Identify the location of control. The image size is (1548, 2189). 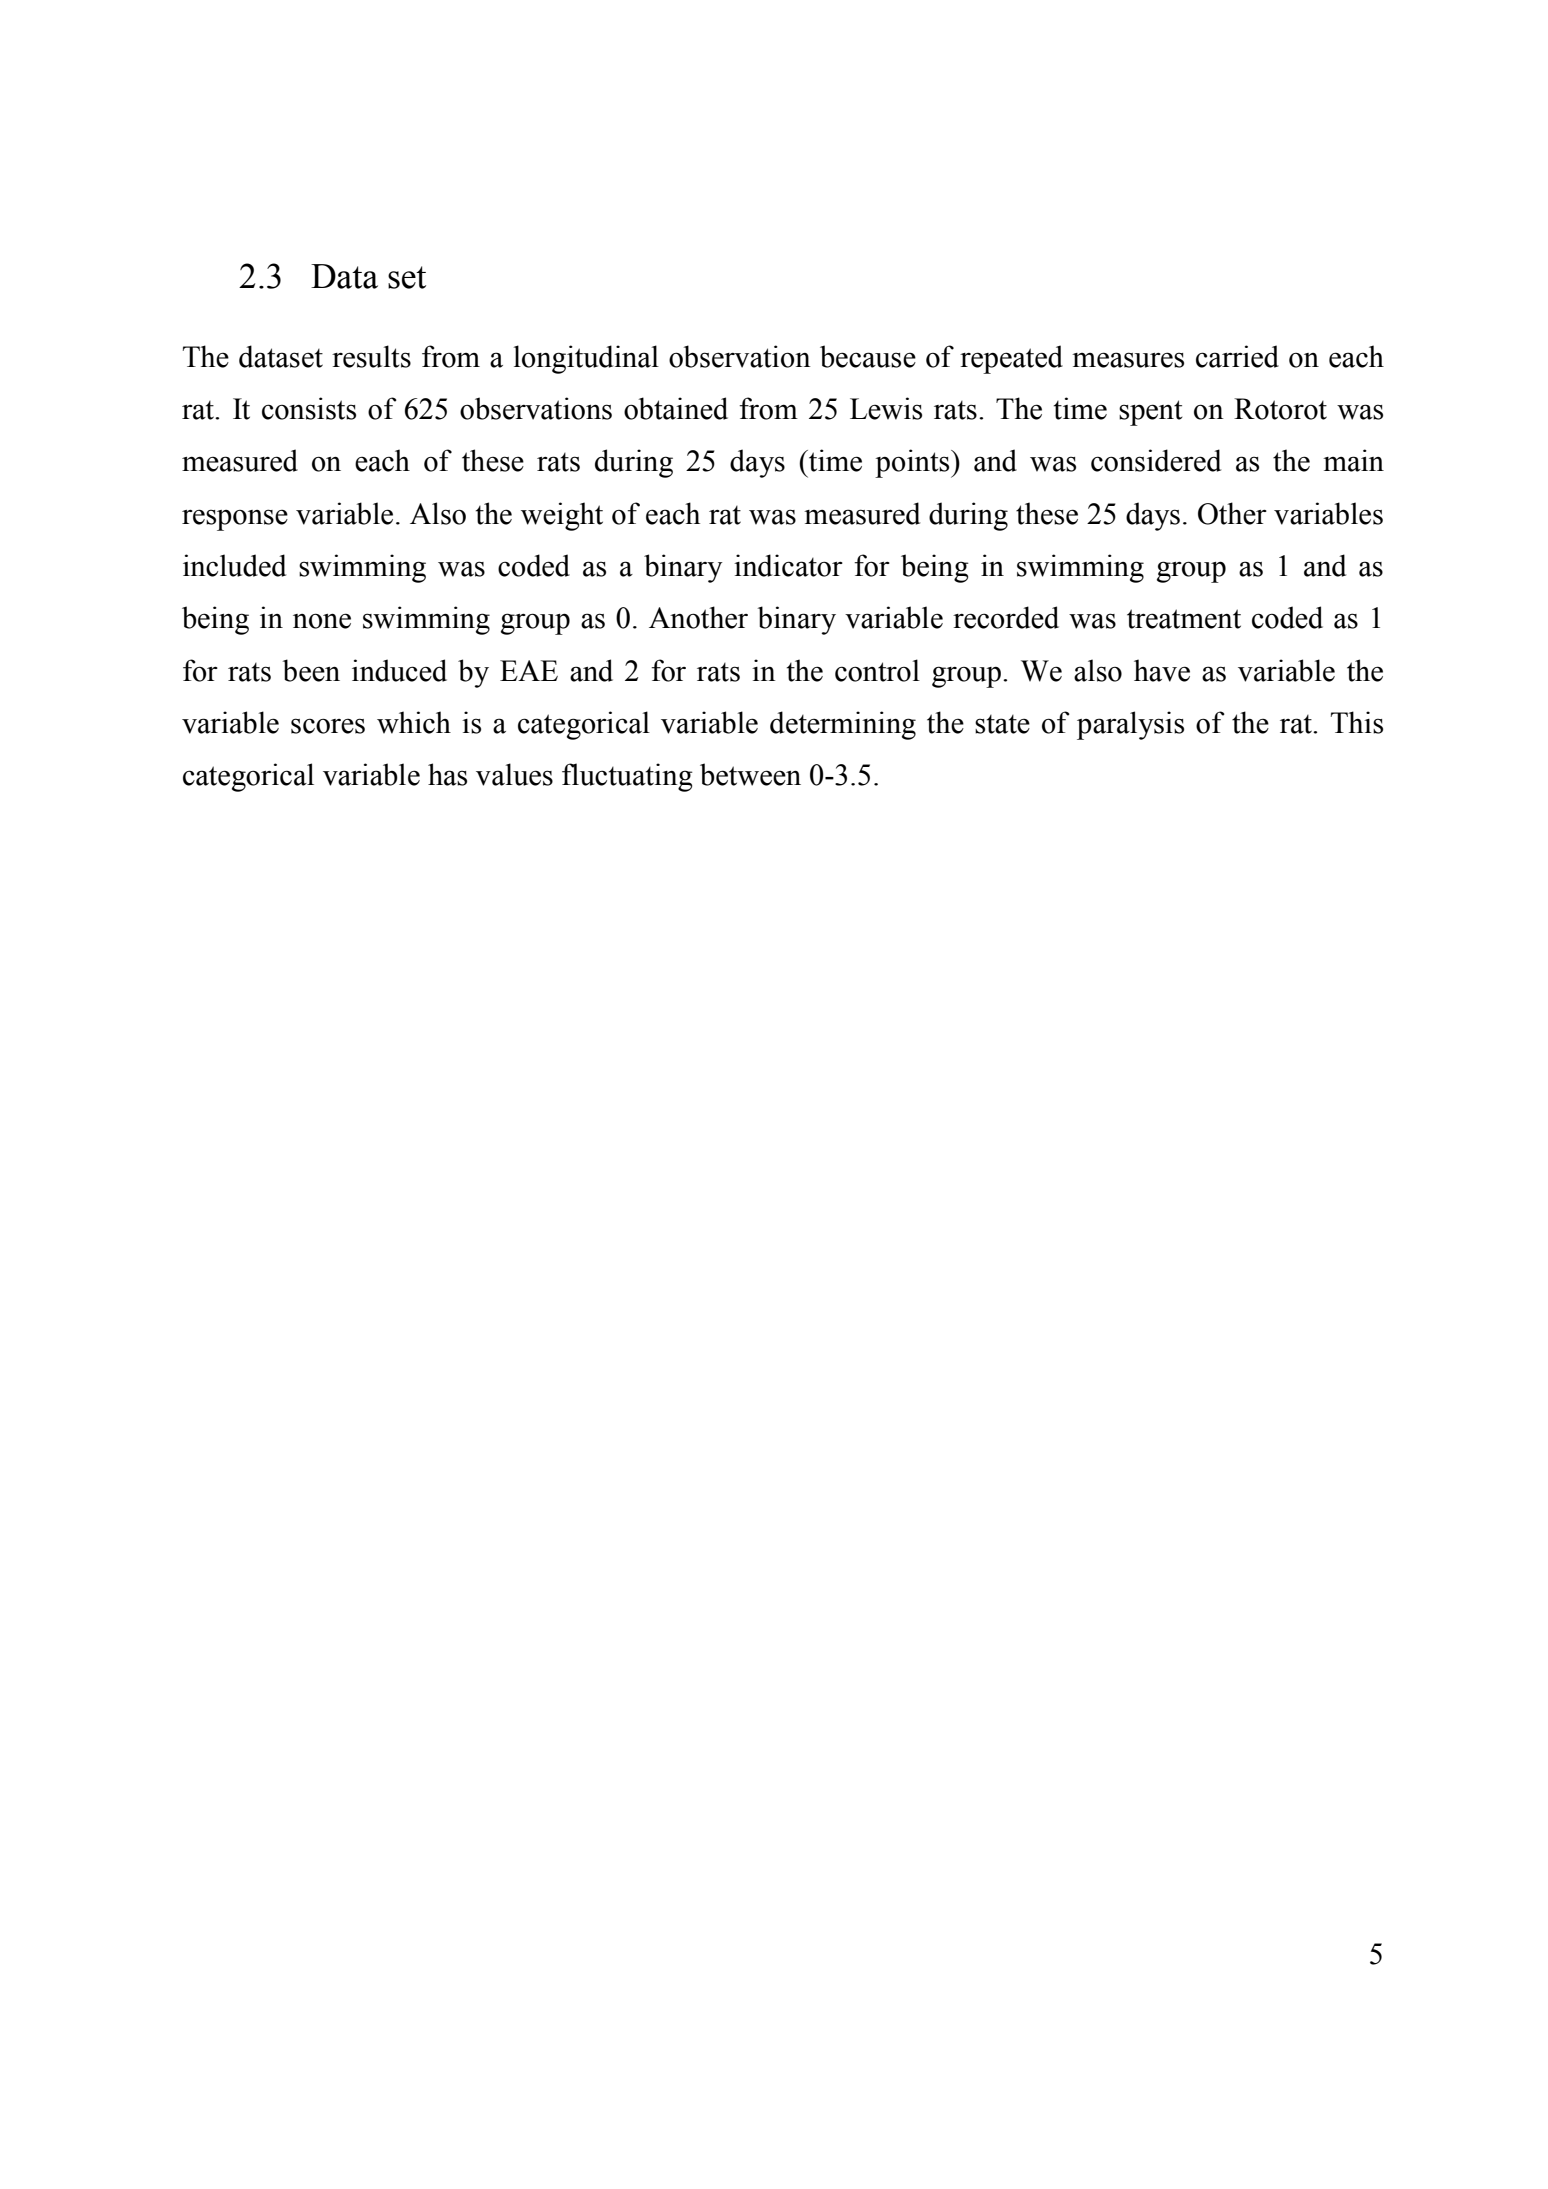
(877, 670).
